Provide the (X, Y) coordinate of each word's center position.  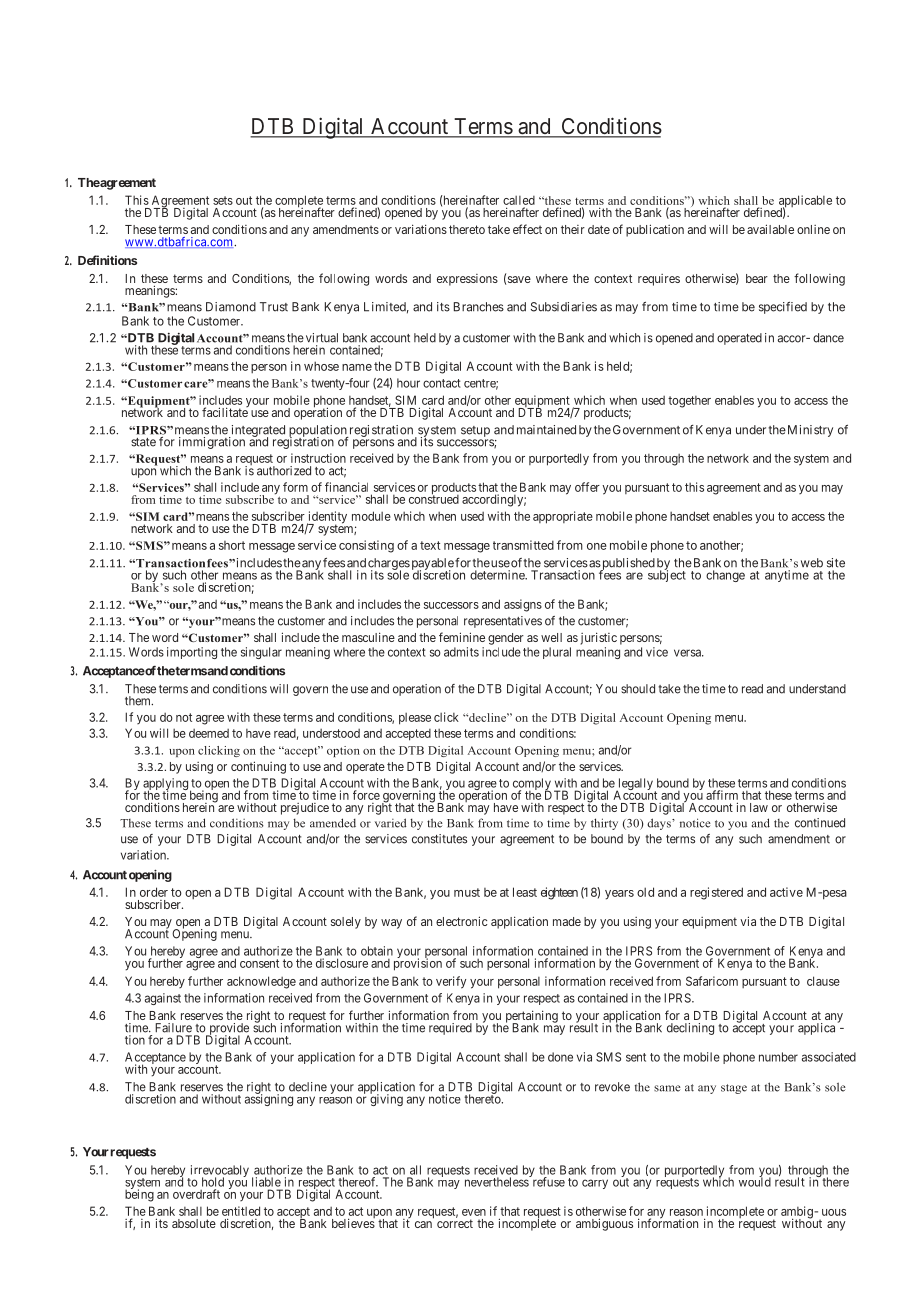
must (467, 892)
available (770, 229)
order (154, 892)
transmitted (523, 545)
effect (527, 229)
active (786, 892)
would (755, 1181)
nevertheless (497, 1181)
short (232, 545)
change (725, 576)
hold (213, 1182)
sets (223, 200)
